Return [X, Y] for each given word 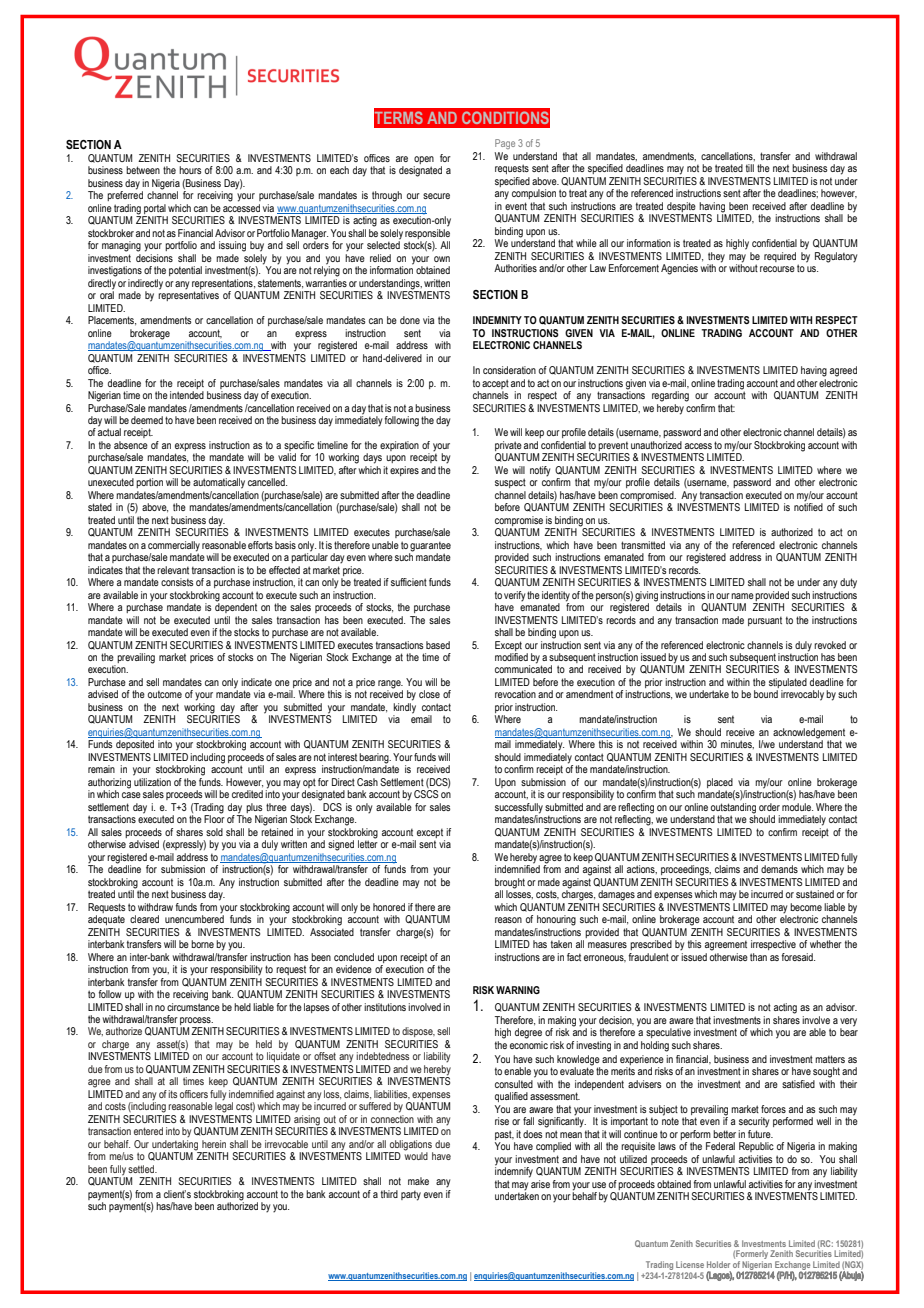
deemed [147, 420]
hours [190, 170]
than [758, 957]
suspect [510, 483]
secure [436, 196]
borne [202, 944]
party [411, 1196]
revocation [515, 694]
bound [766, 694]
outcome [165, 694]
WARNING [518, 990]
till [750, 168]
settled [142, 1169]
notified [808, 506]
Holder [718, 1264]
